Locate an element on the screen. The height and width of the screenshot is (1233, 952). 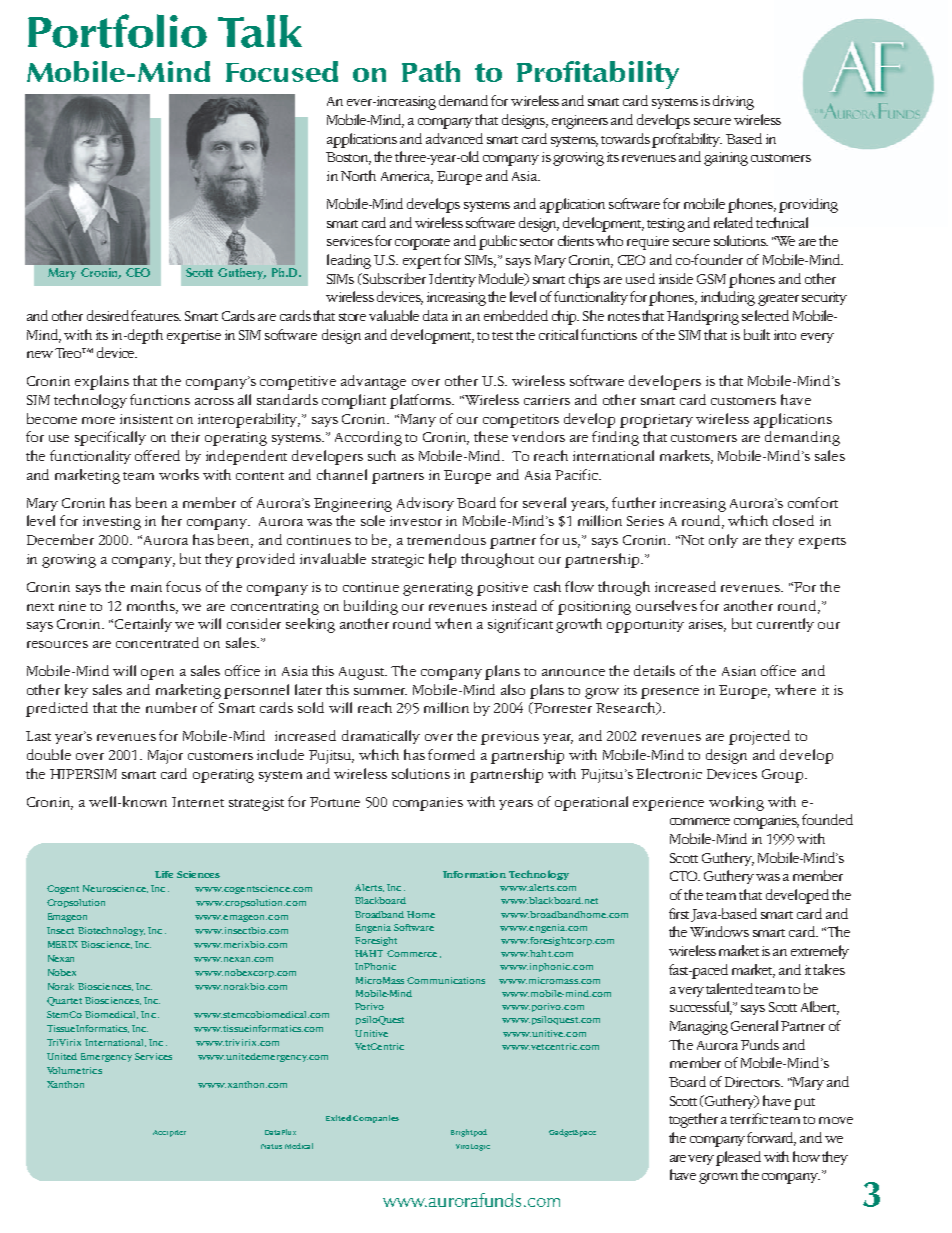
terrific is located at coordinates (749, 1118).
